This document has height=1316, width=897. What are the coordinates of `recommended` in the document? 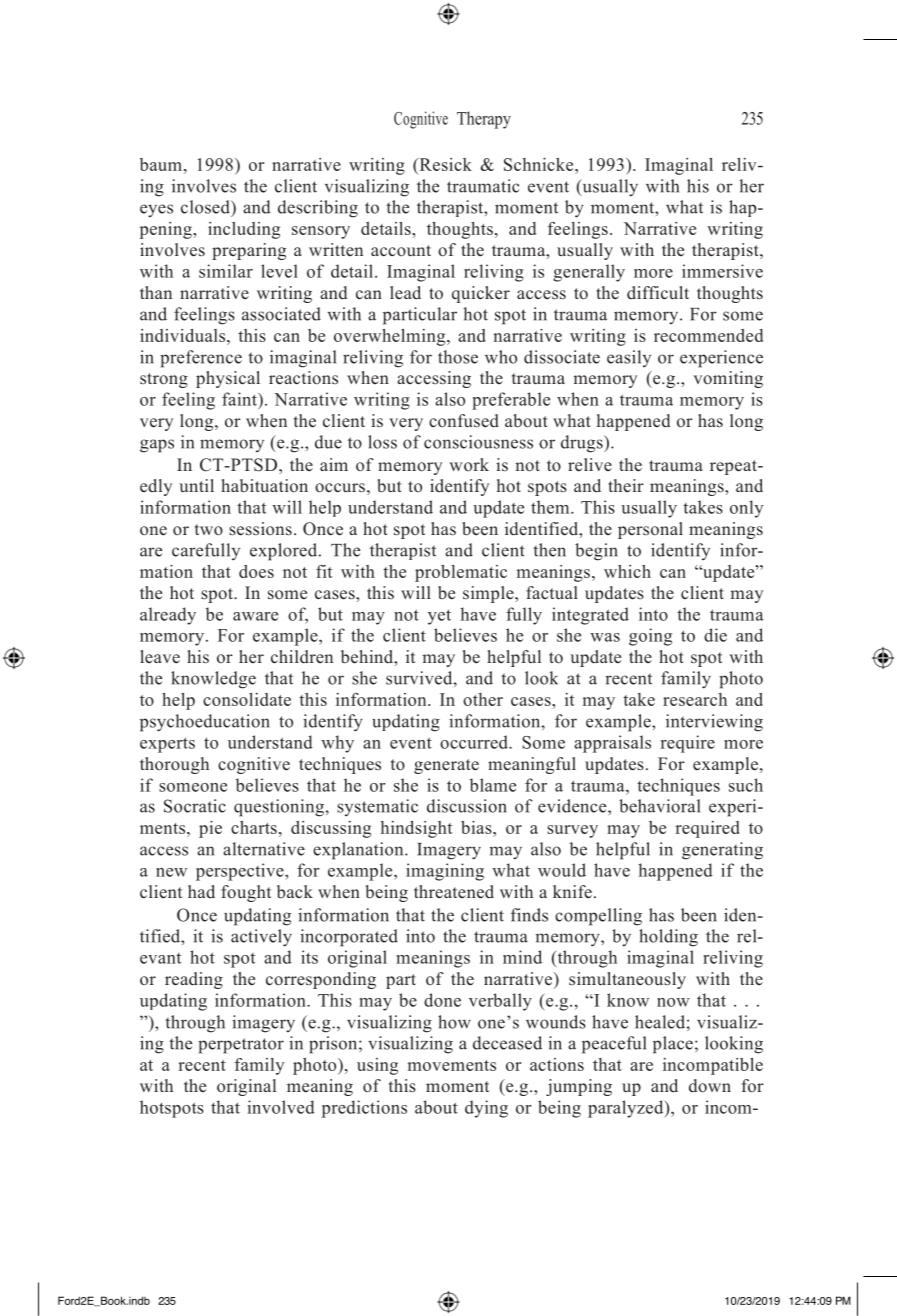 It's located at (708, 335).
